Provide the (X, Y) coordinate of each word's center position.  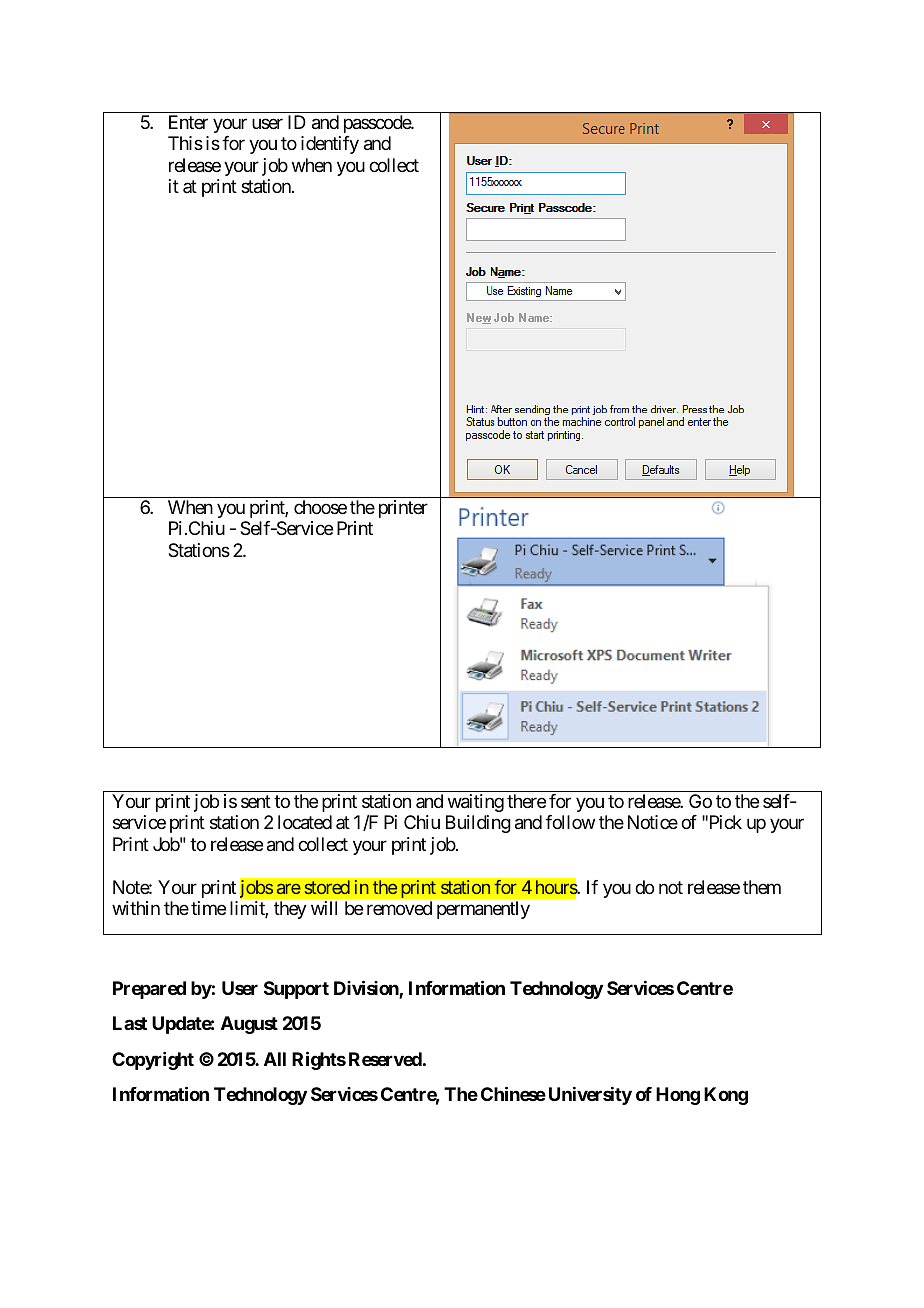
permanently (483, 910)
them (762, 887)
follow (570, 822)
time (208, 908)
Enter (188, 122)
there (526, 801)
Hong (678, 1096)
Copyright (153, 1061)
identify (330, 145)
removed (399, 908)
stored (327, 887)
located (305, 822)
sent (256, 801)
